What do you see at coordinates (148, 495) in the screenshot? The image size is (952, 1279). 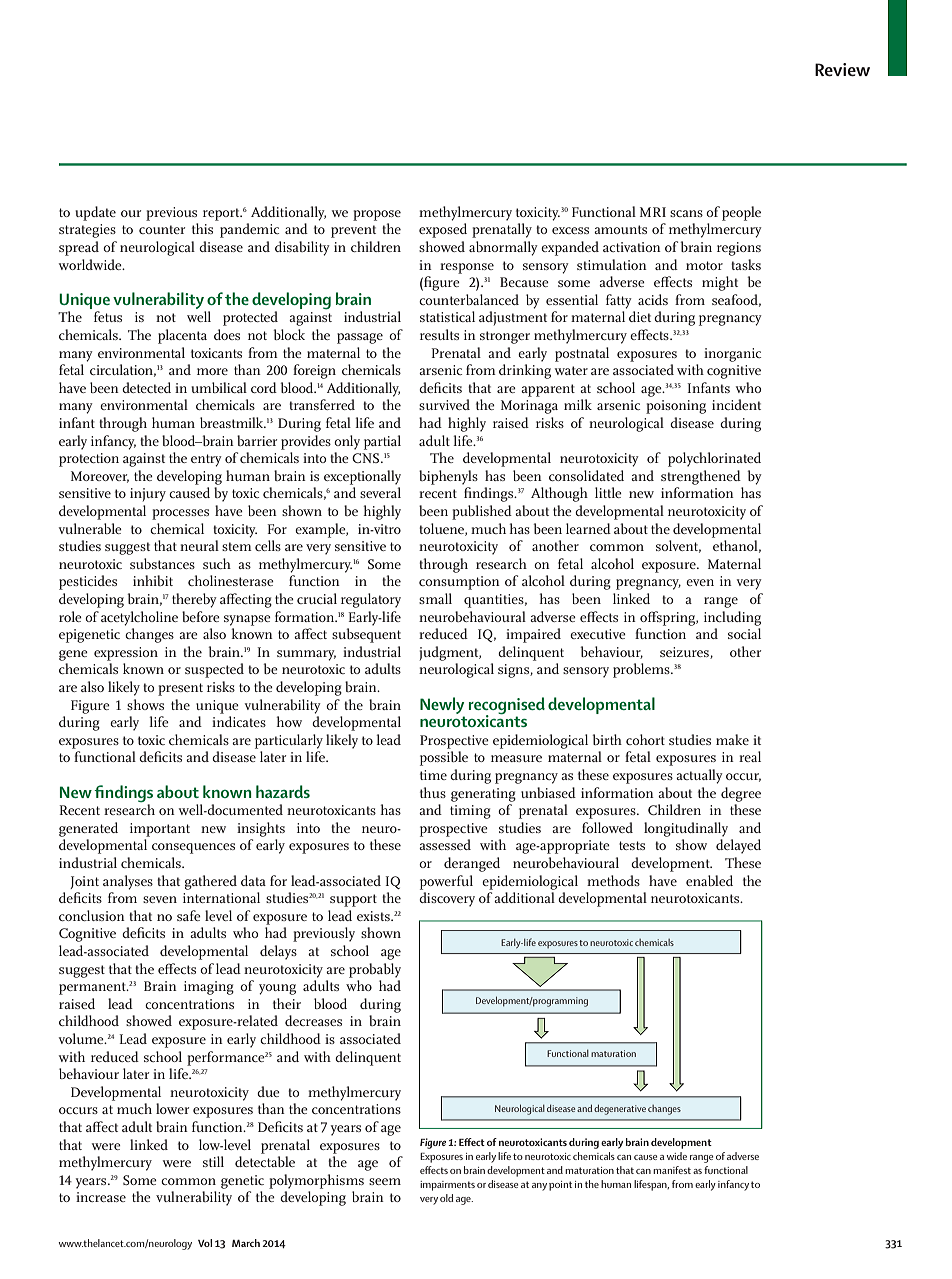 I see `injury` at bounding box center [148, 495].
